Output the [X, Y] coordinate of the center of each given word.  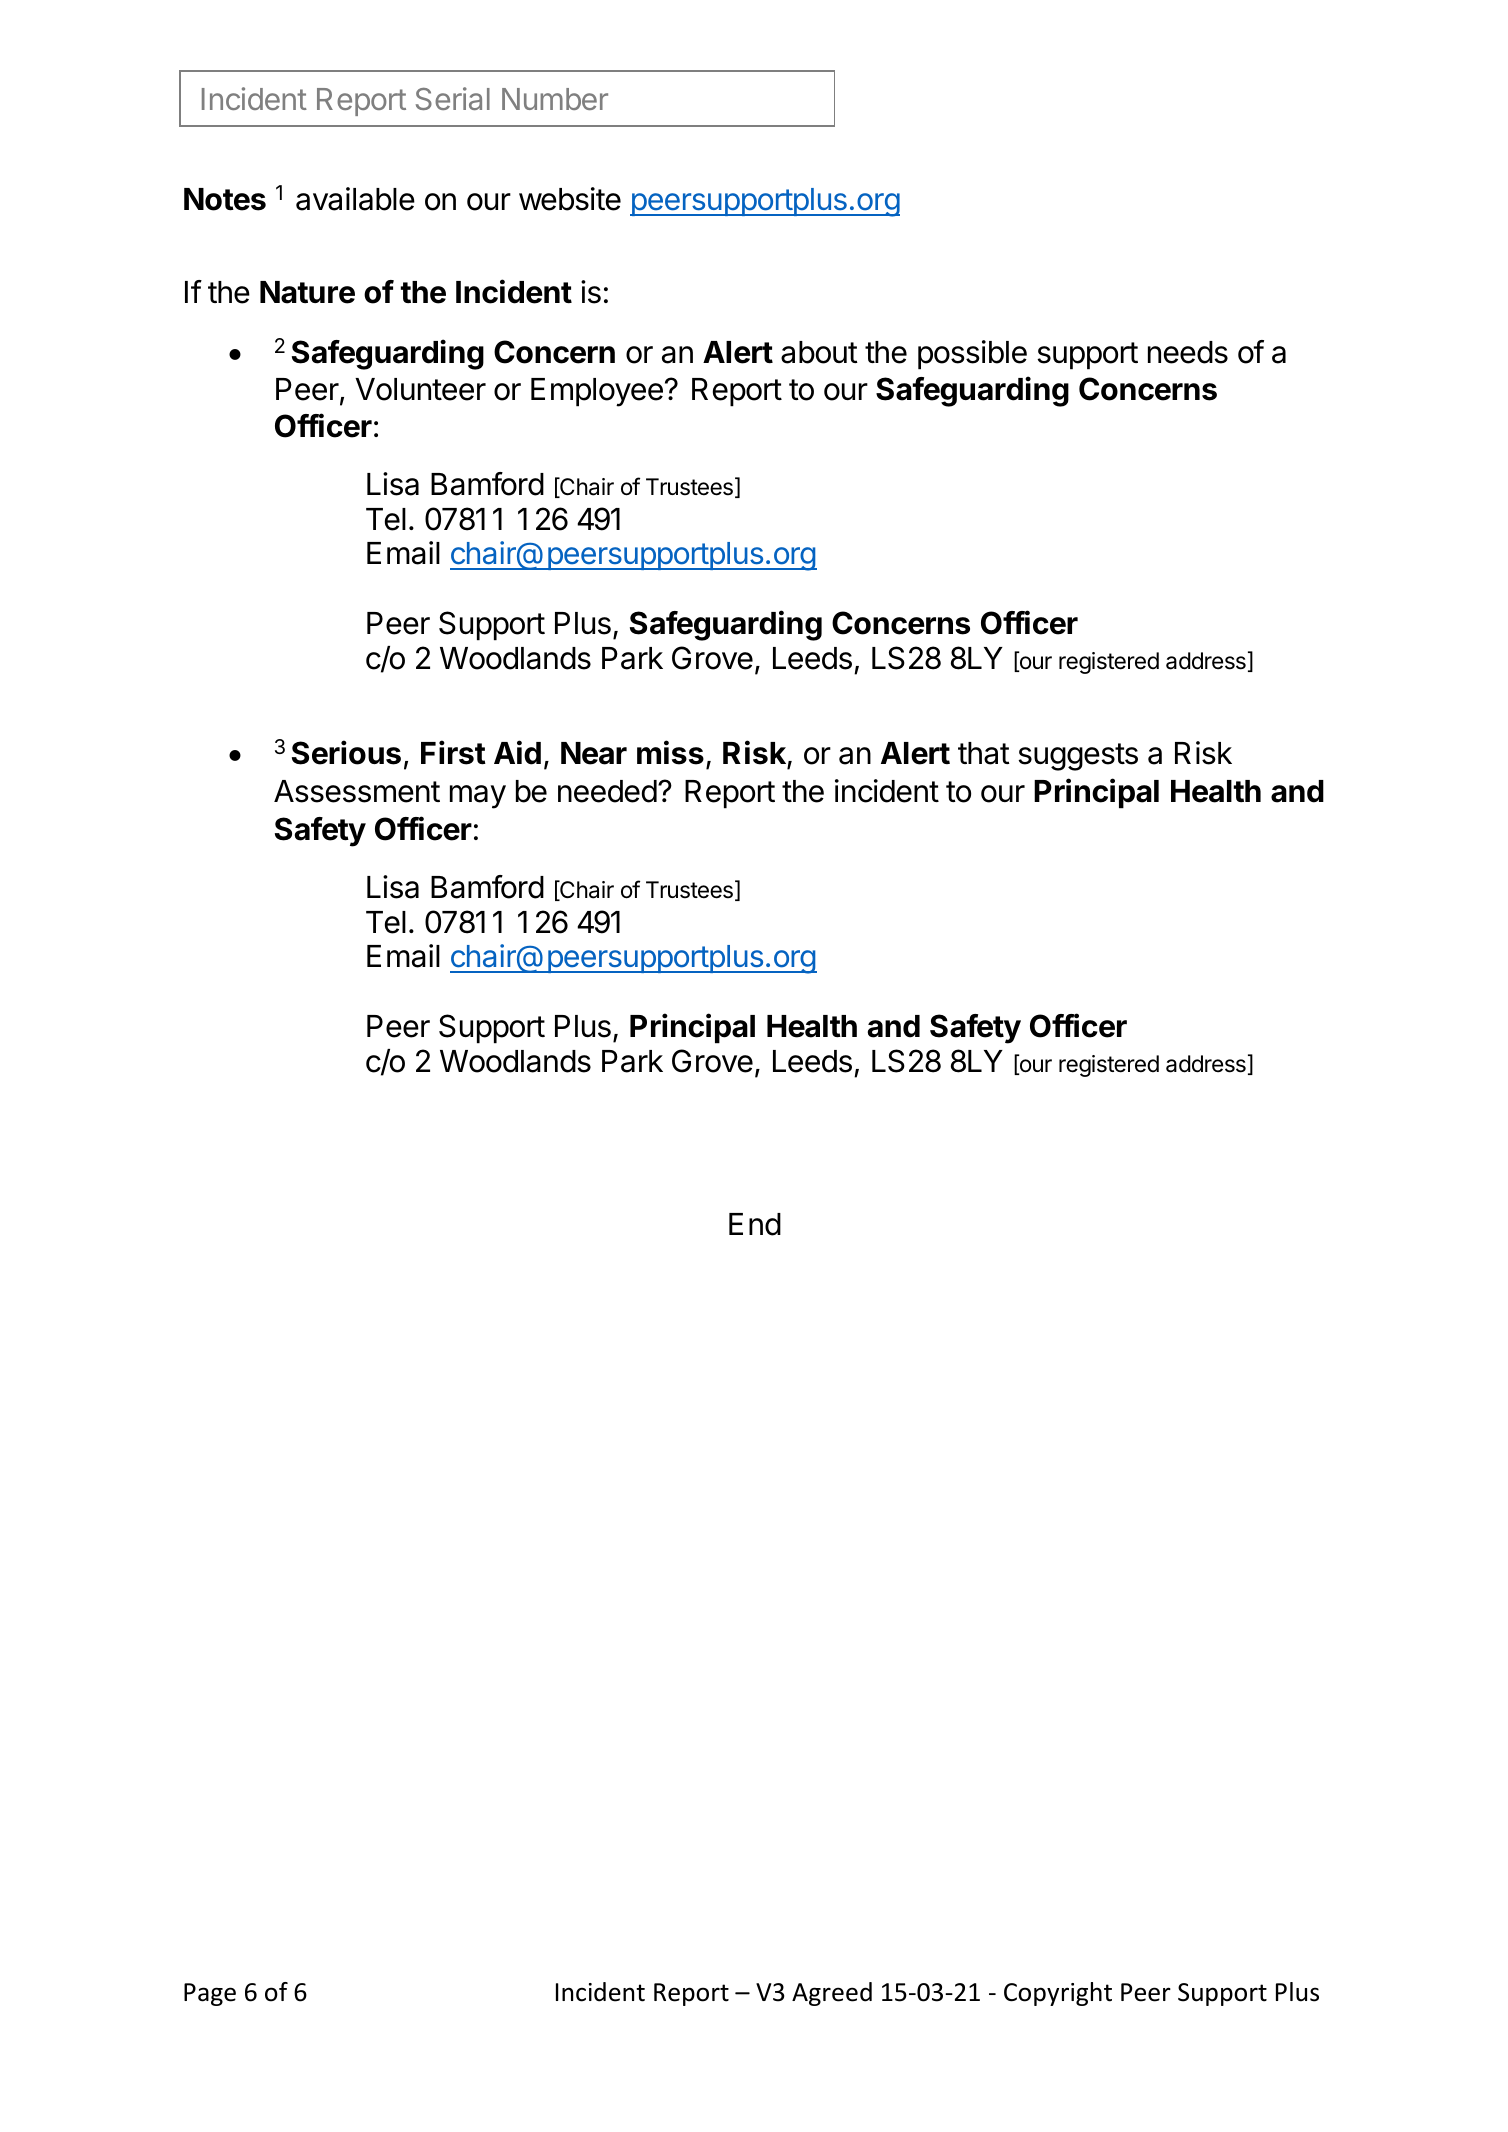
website [570, 199]
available [355, 199]
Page [210, 1994]
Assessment [357, 791]
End [755, 1224]
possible [972, 355]
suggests [1078, 757]
